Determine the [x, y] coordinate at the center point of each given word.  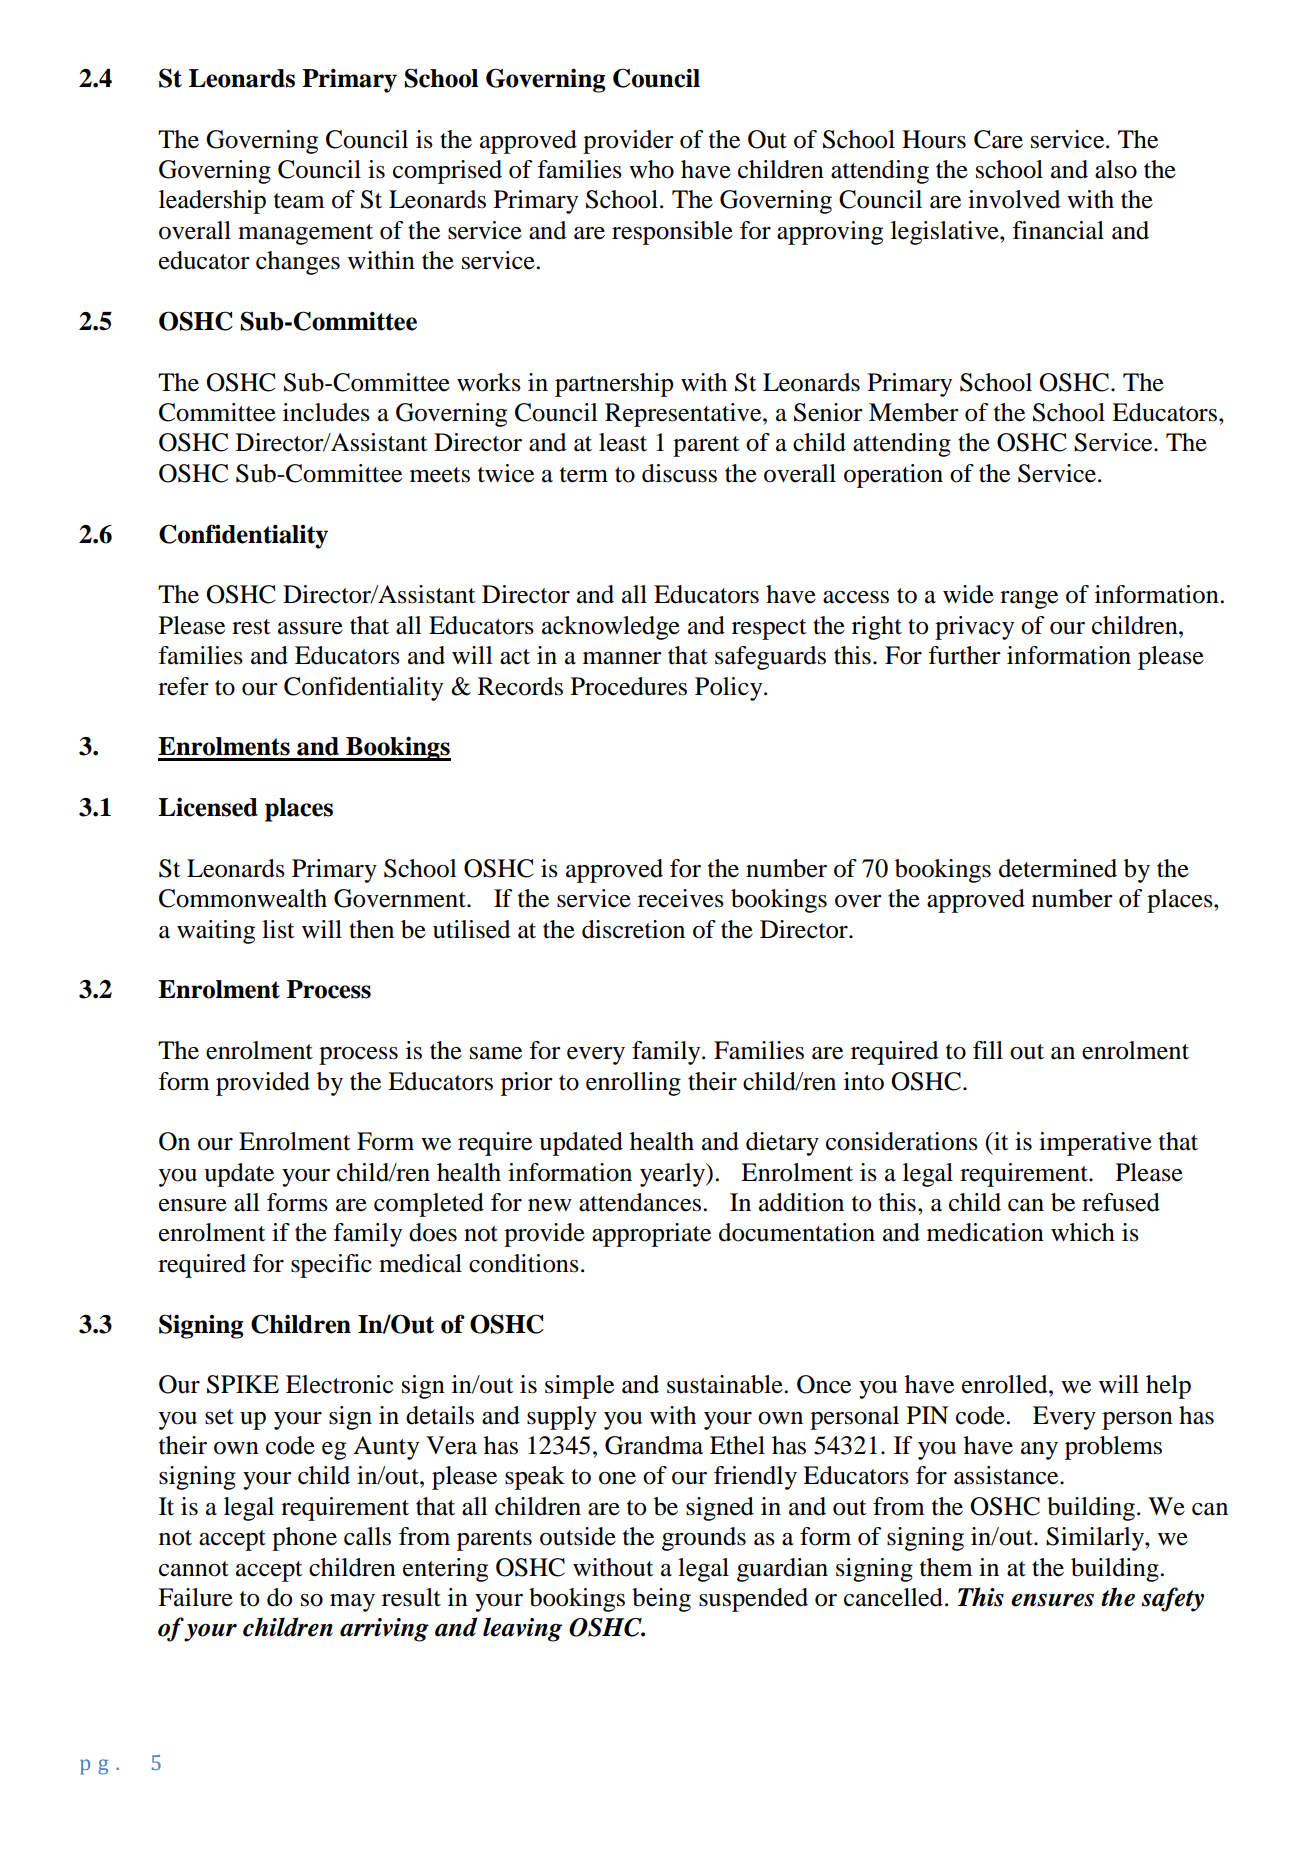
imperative [1095, 1144]
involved [1014, 199]
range [1029, 600]
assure [310, 628]
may [352, 1603]
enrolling [633, 1084]
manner [622, 658]
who [651, 169]
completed [429, 1205]
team [299, 201]
